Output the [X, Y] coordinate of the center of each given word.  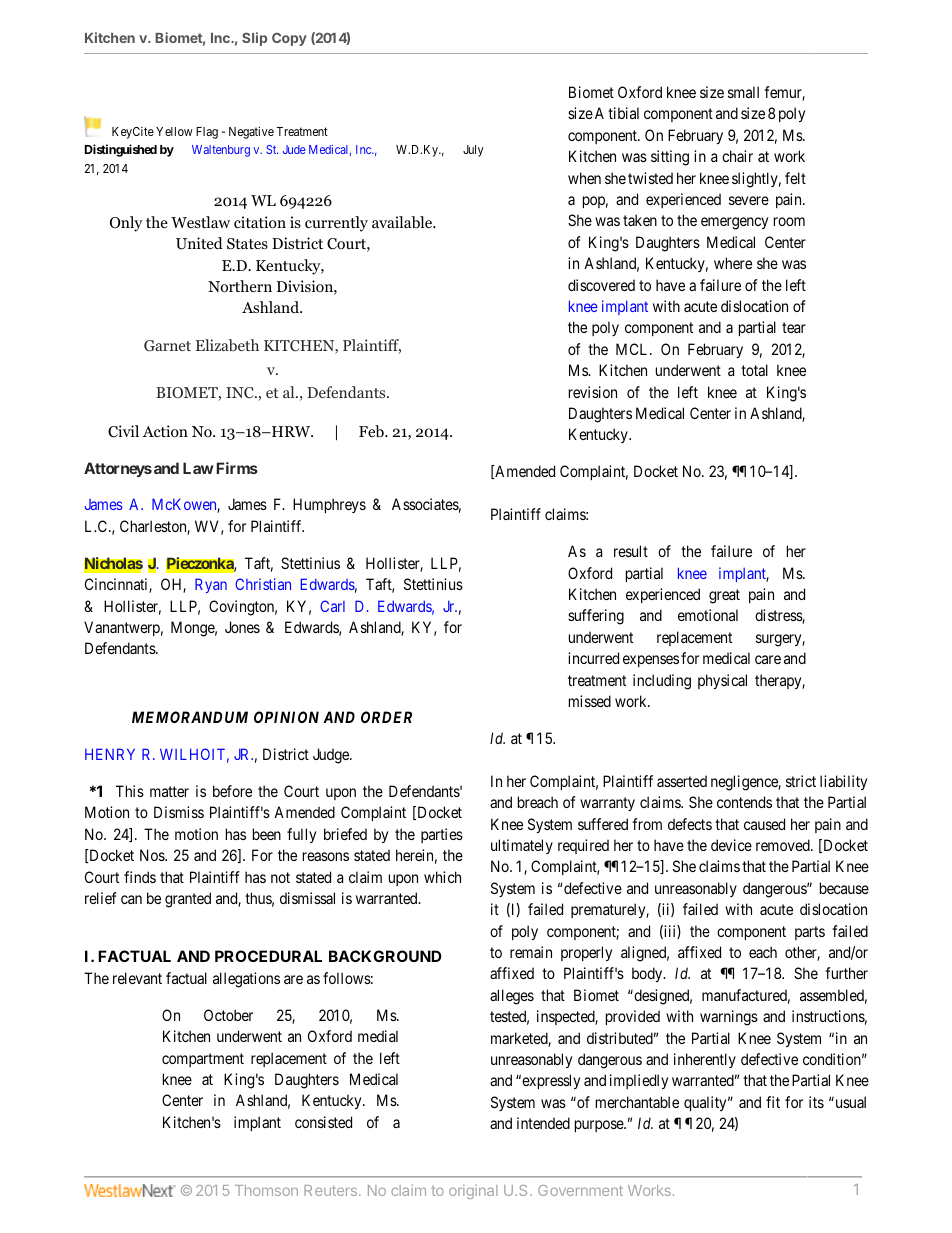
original [473, 1192]
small [743, 92]
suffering [596, 617]
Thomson [266, 1190]
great [724, 596]
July [473, 151]
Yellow [174, 131]
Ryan [211, 585]
